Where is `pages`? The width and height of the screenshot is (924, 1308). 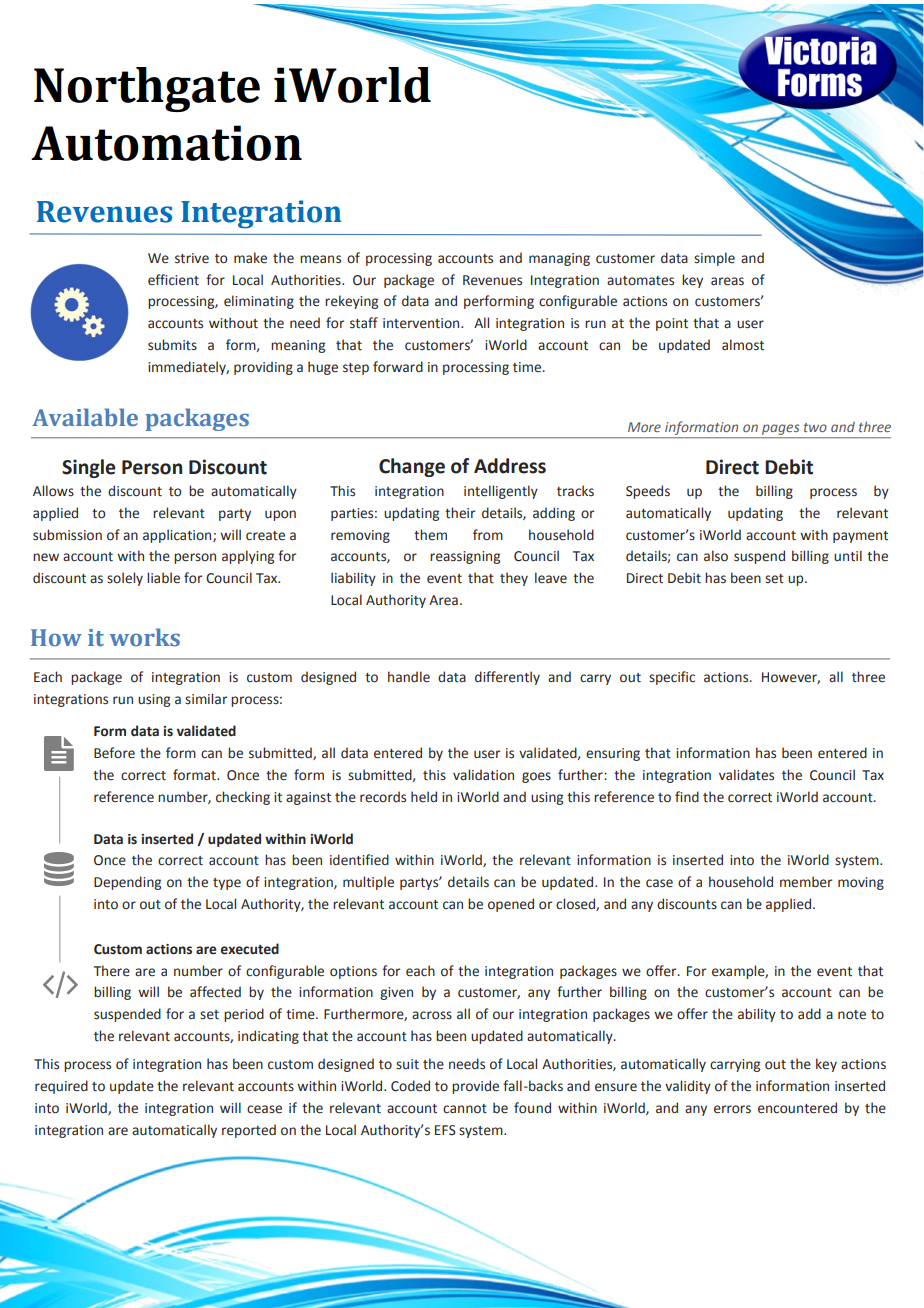 pages is located at coordinates (781, 431).
